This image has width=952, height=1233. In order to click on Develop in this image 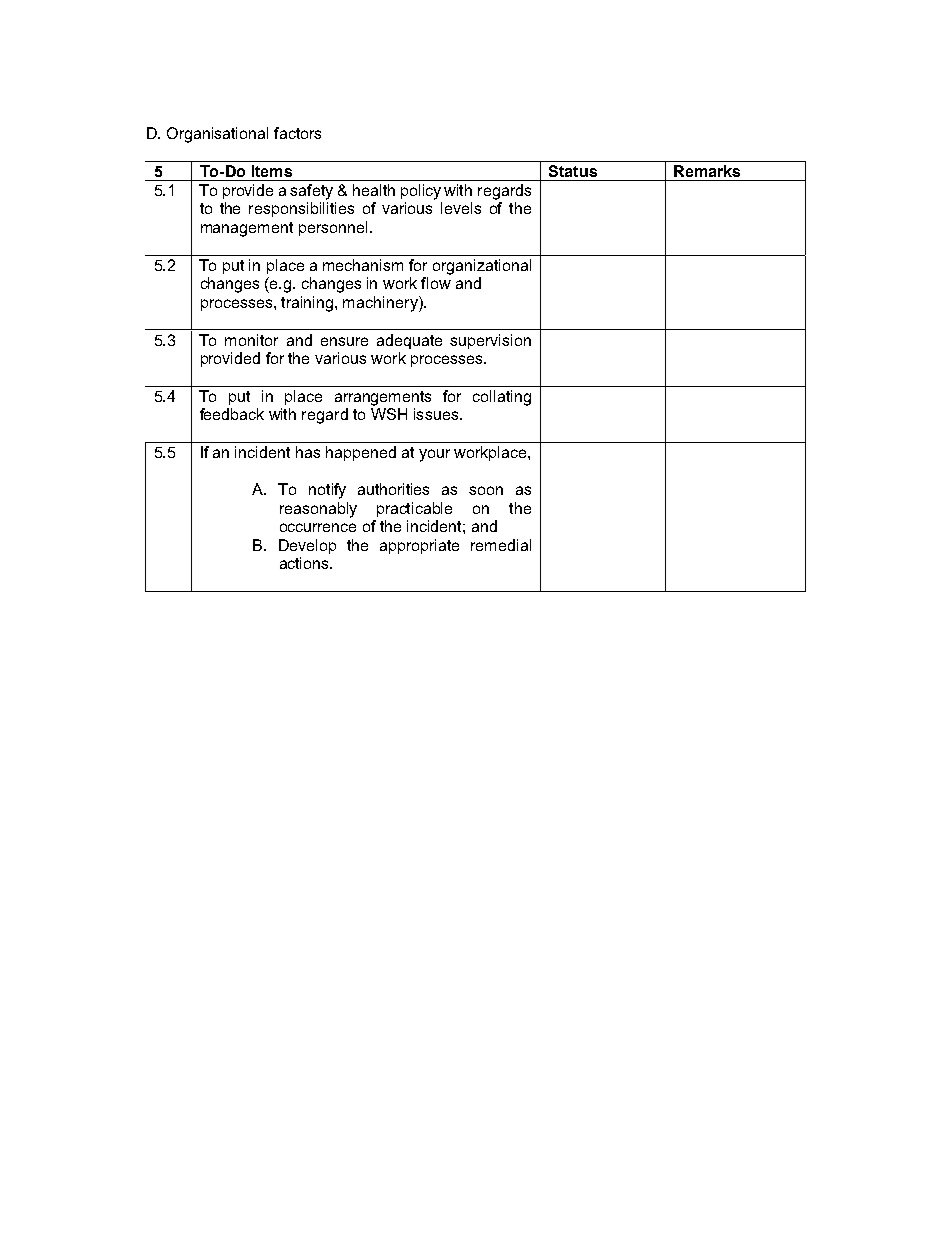, I will do `click(307, 546)`.
